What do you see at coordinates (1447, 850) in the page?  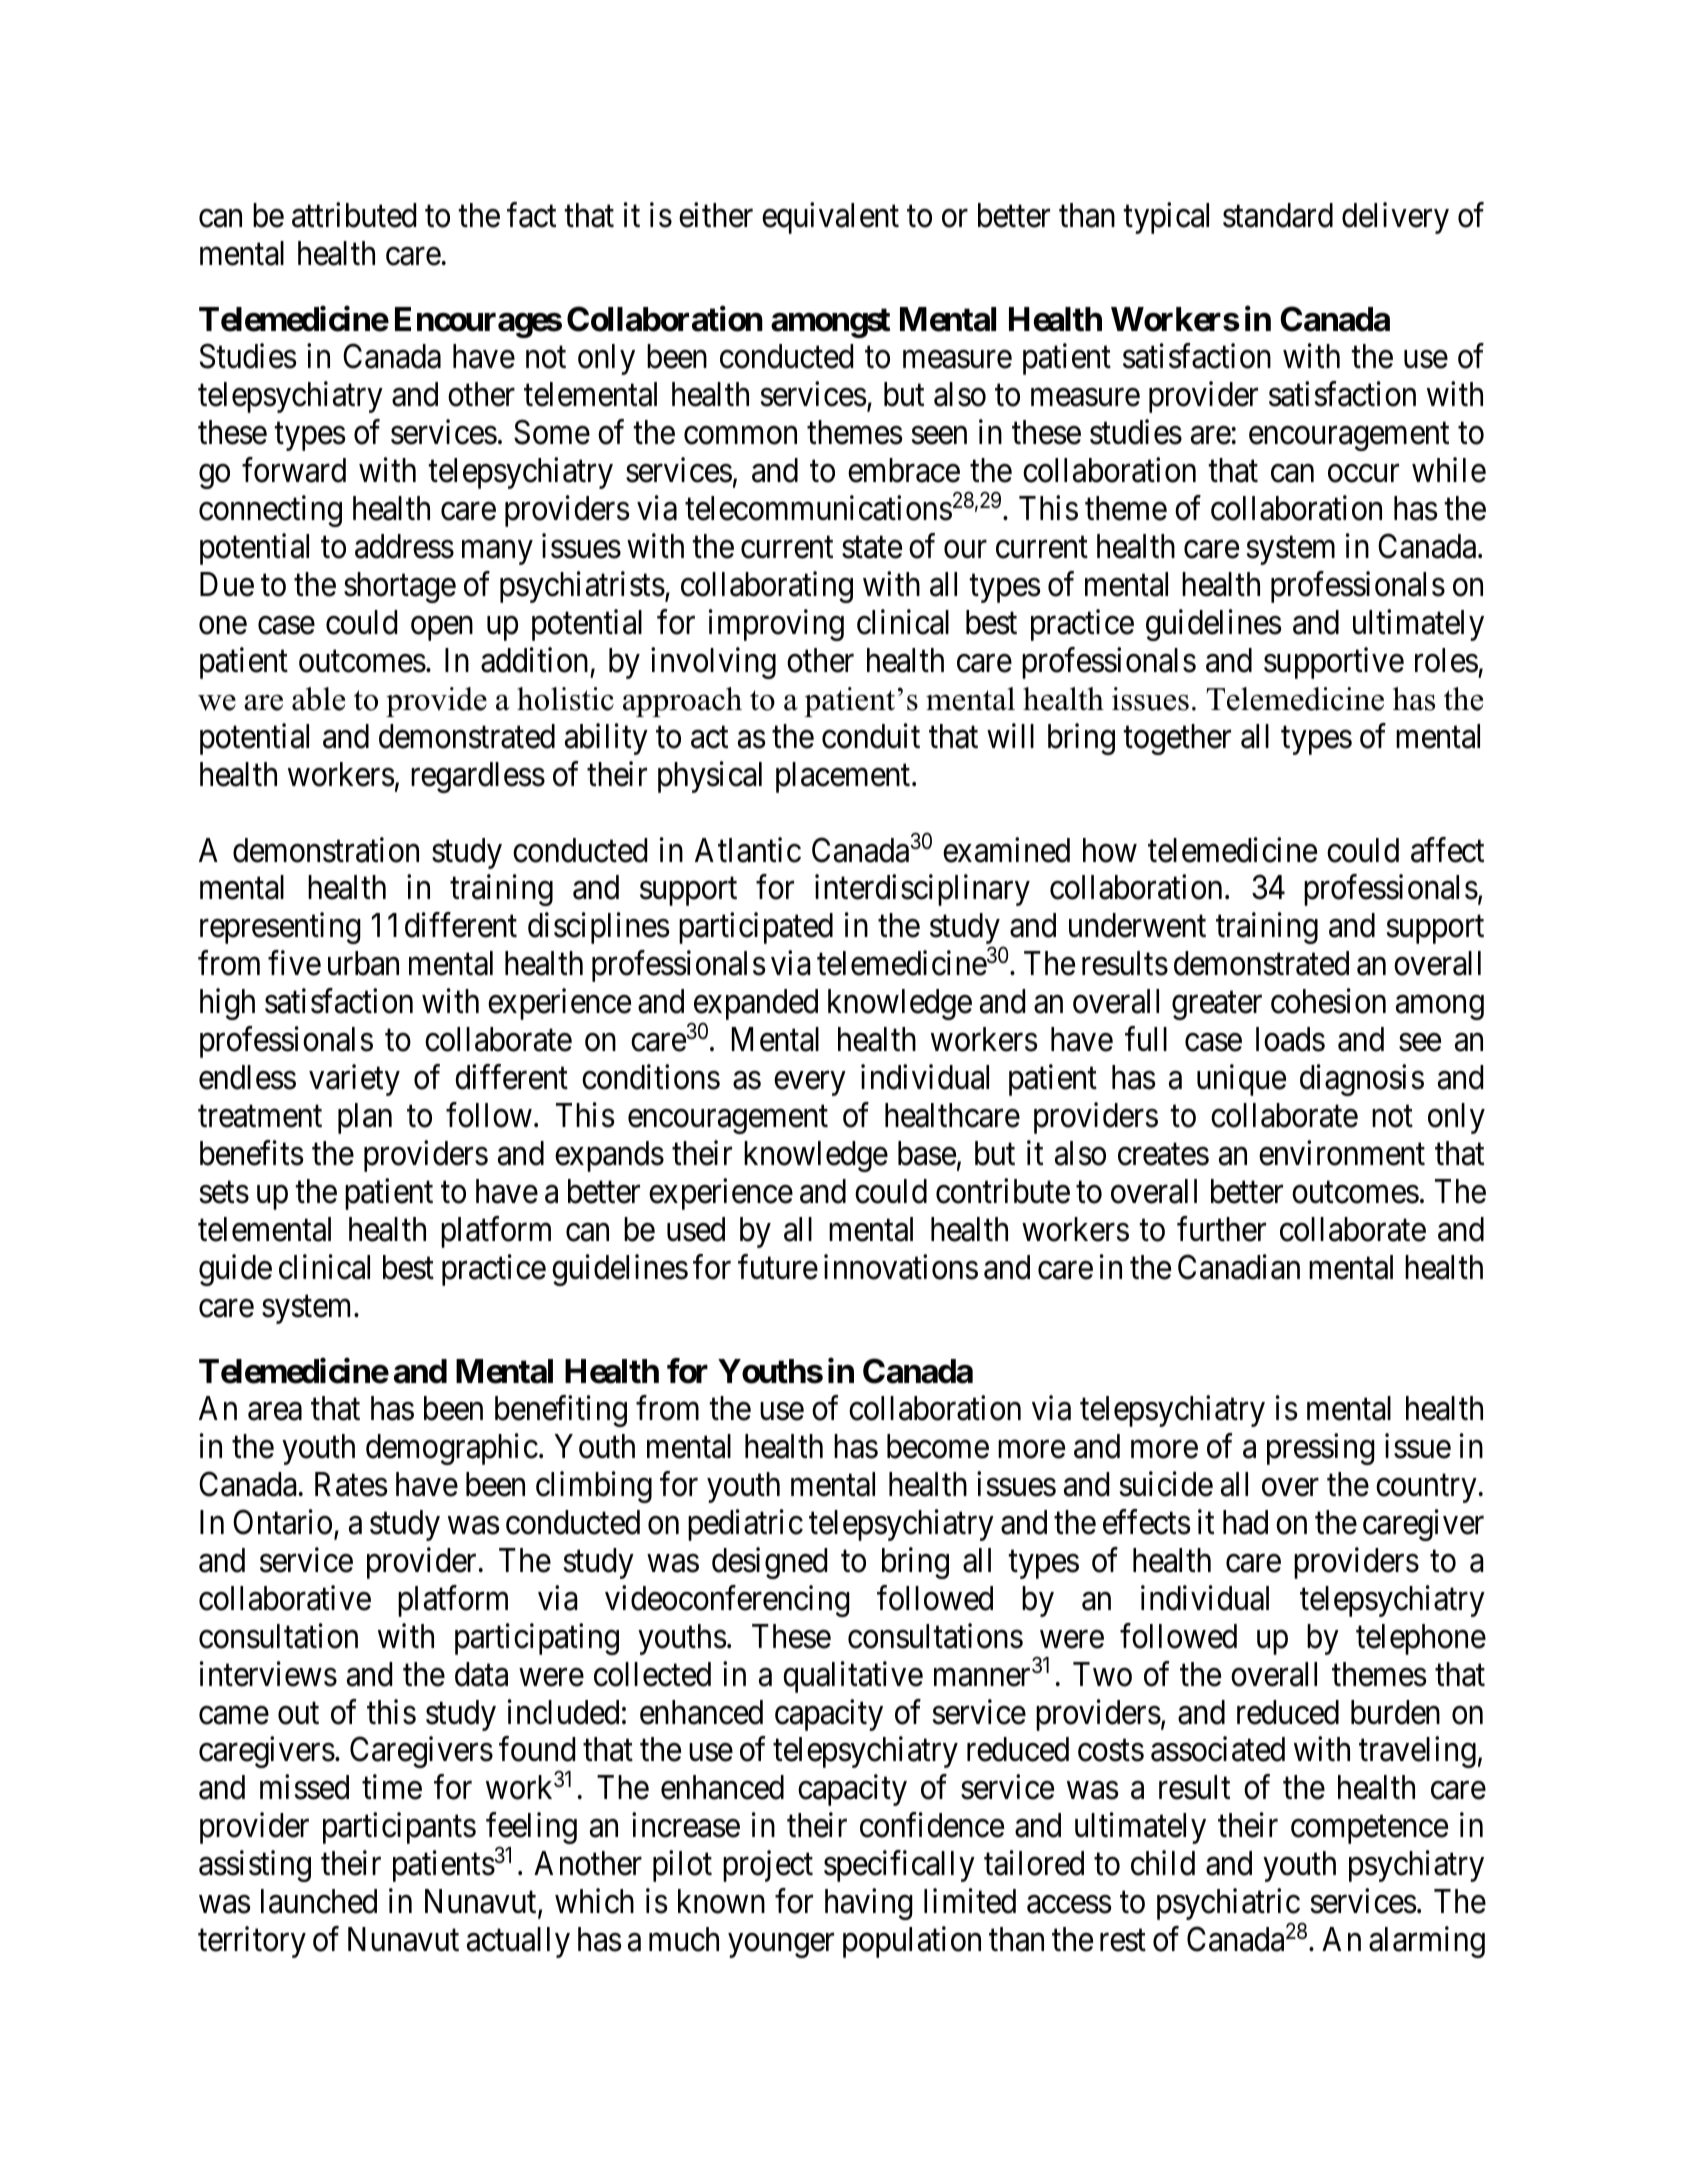 I see `affect` at bounding box center [1447, 850].
